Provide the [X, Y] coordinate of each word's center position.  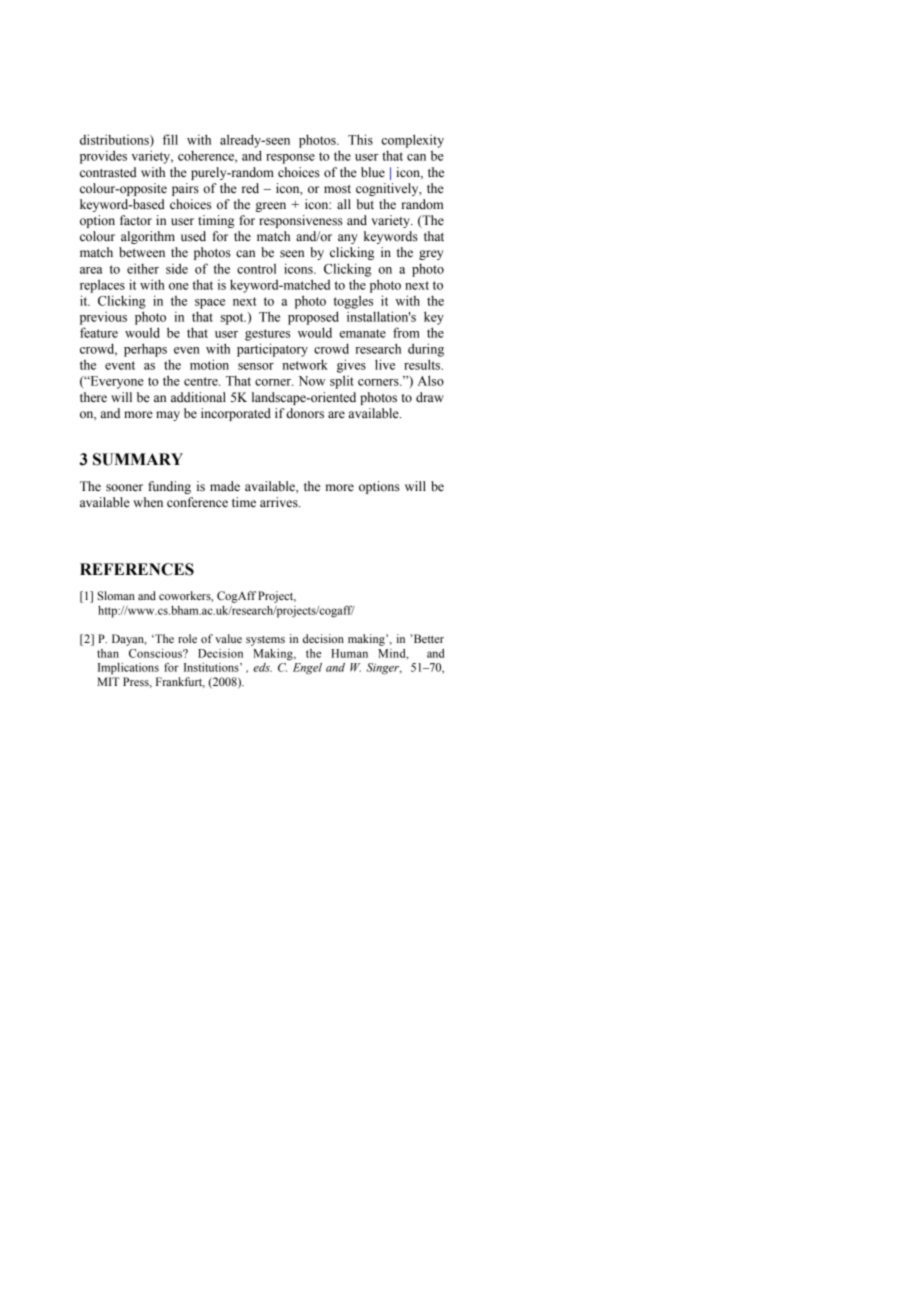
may [168, 416]
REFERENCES [137, 569]
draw [430, 397]
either [143, 268]
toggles [353, 302]
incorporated [236, 414]
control [256, 269]
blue [373, 172]
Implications [128, 669]
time [244, 502]
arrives [280, 502]
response [290, 159]
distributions [115, 140]
